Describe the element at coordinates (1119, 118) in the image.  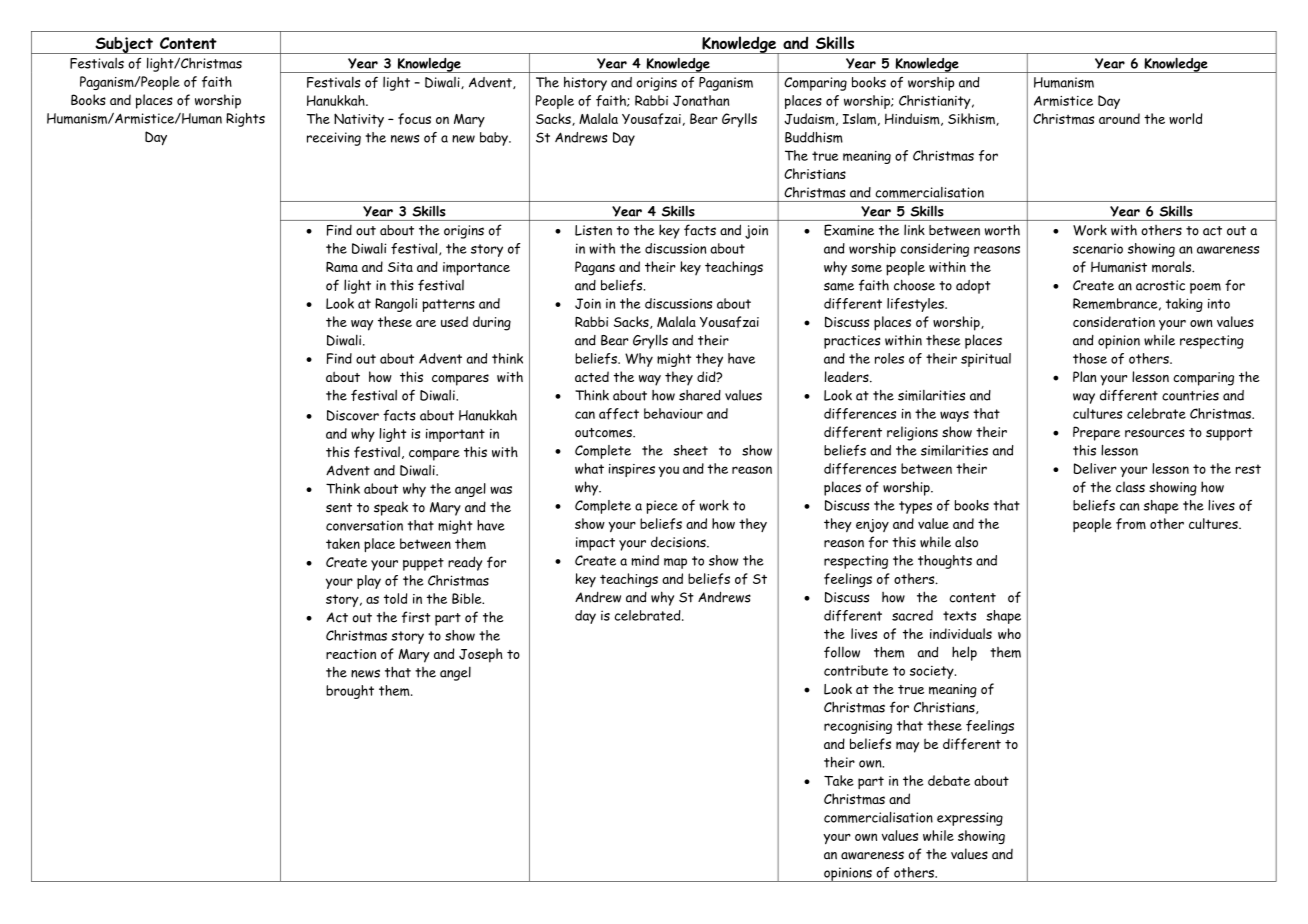
I see `around` at that location.
